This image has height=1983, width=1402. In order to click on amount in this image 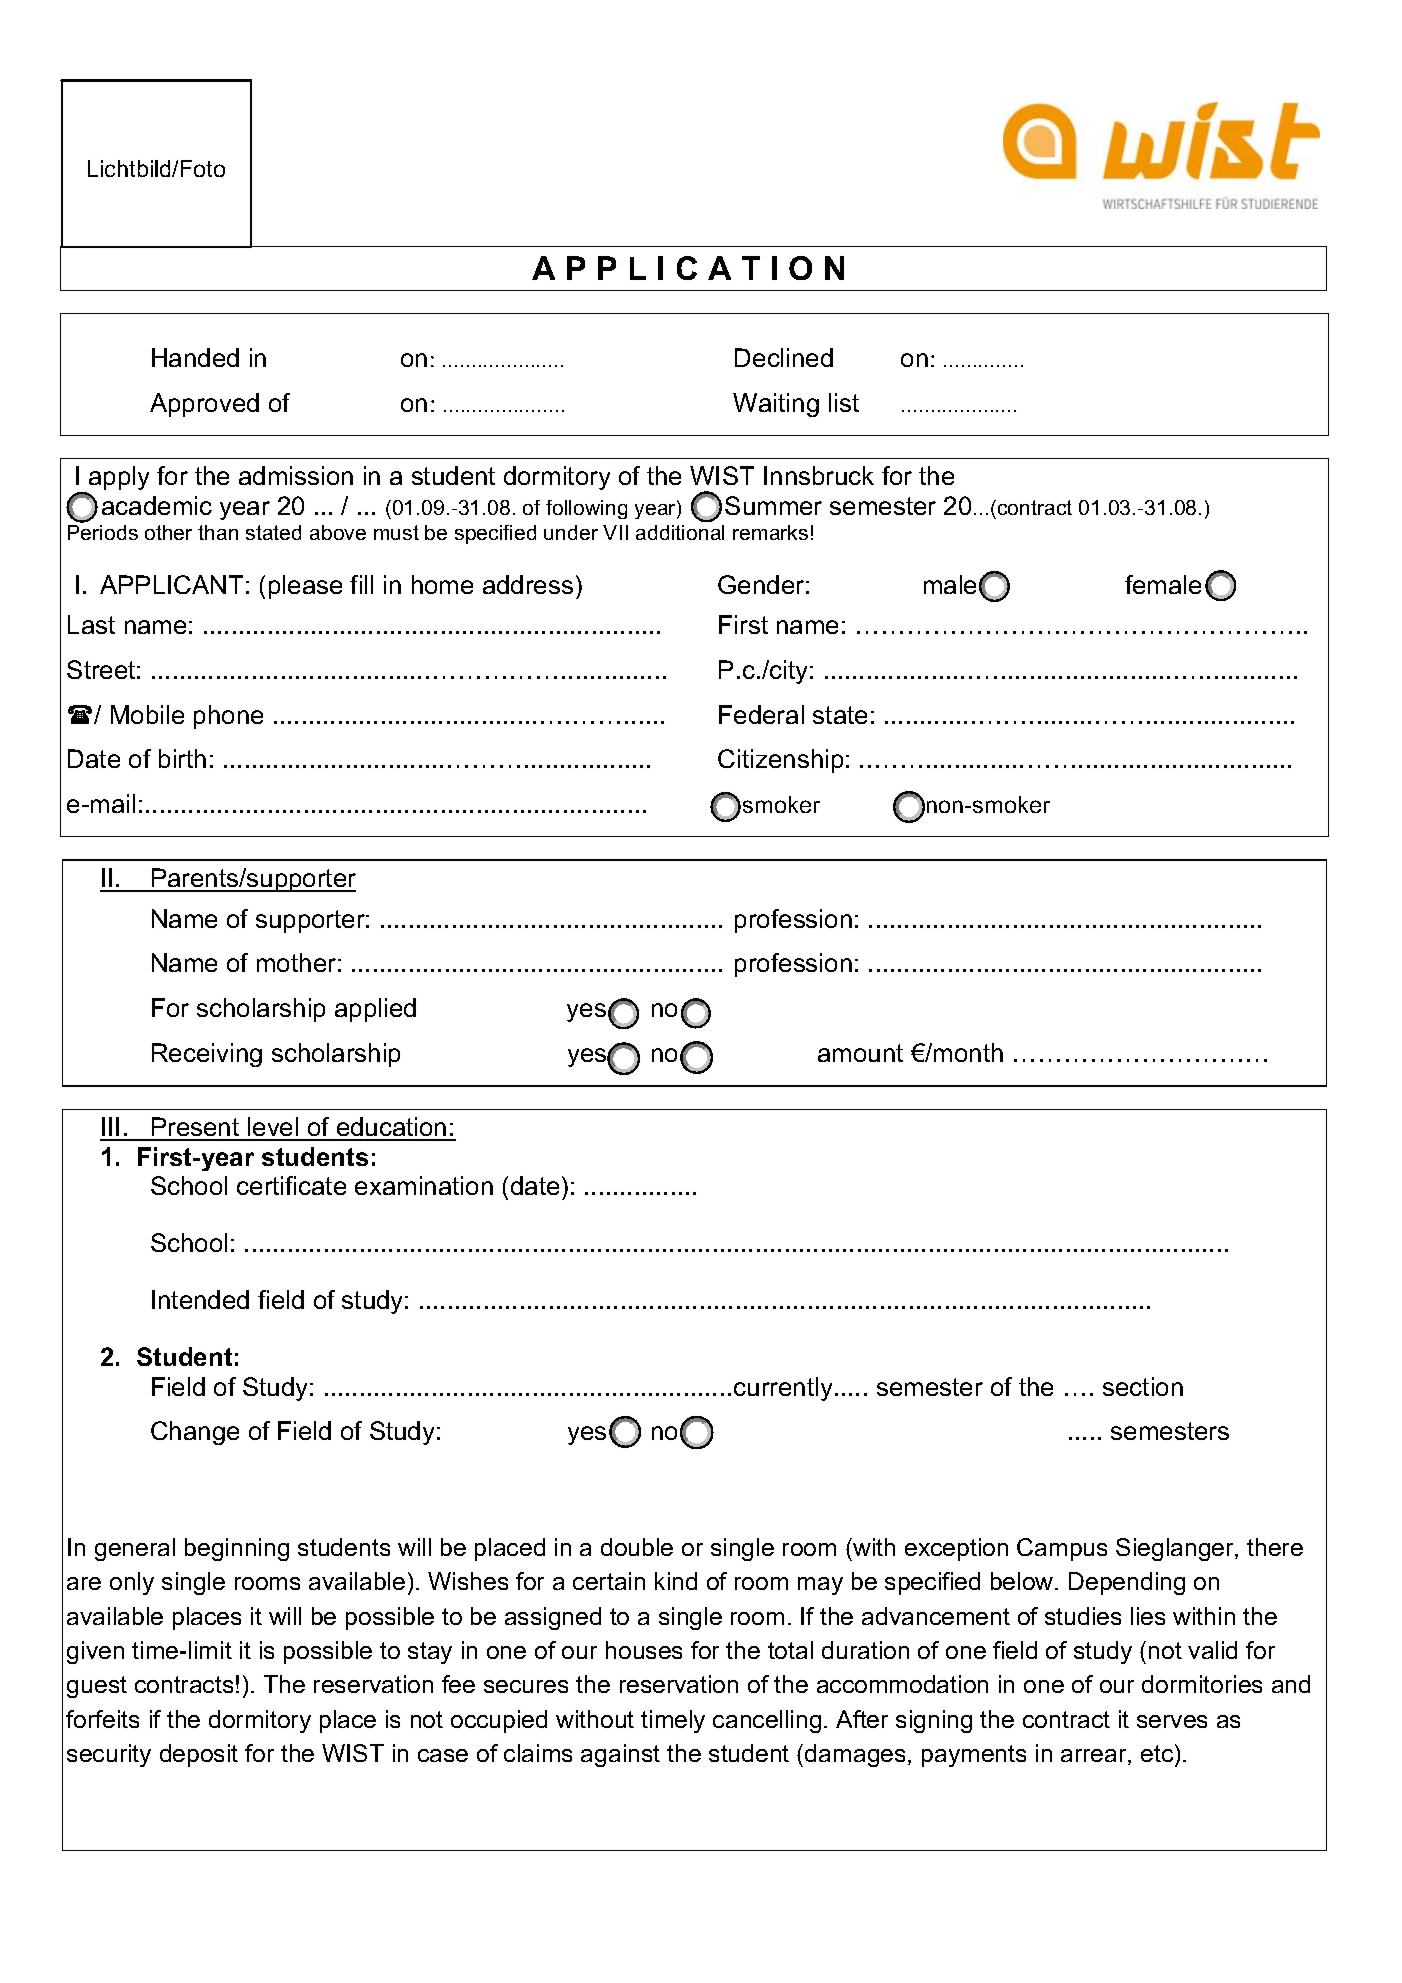, I will do `click(860, 1053)`.
